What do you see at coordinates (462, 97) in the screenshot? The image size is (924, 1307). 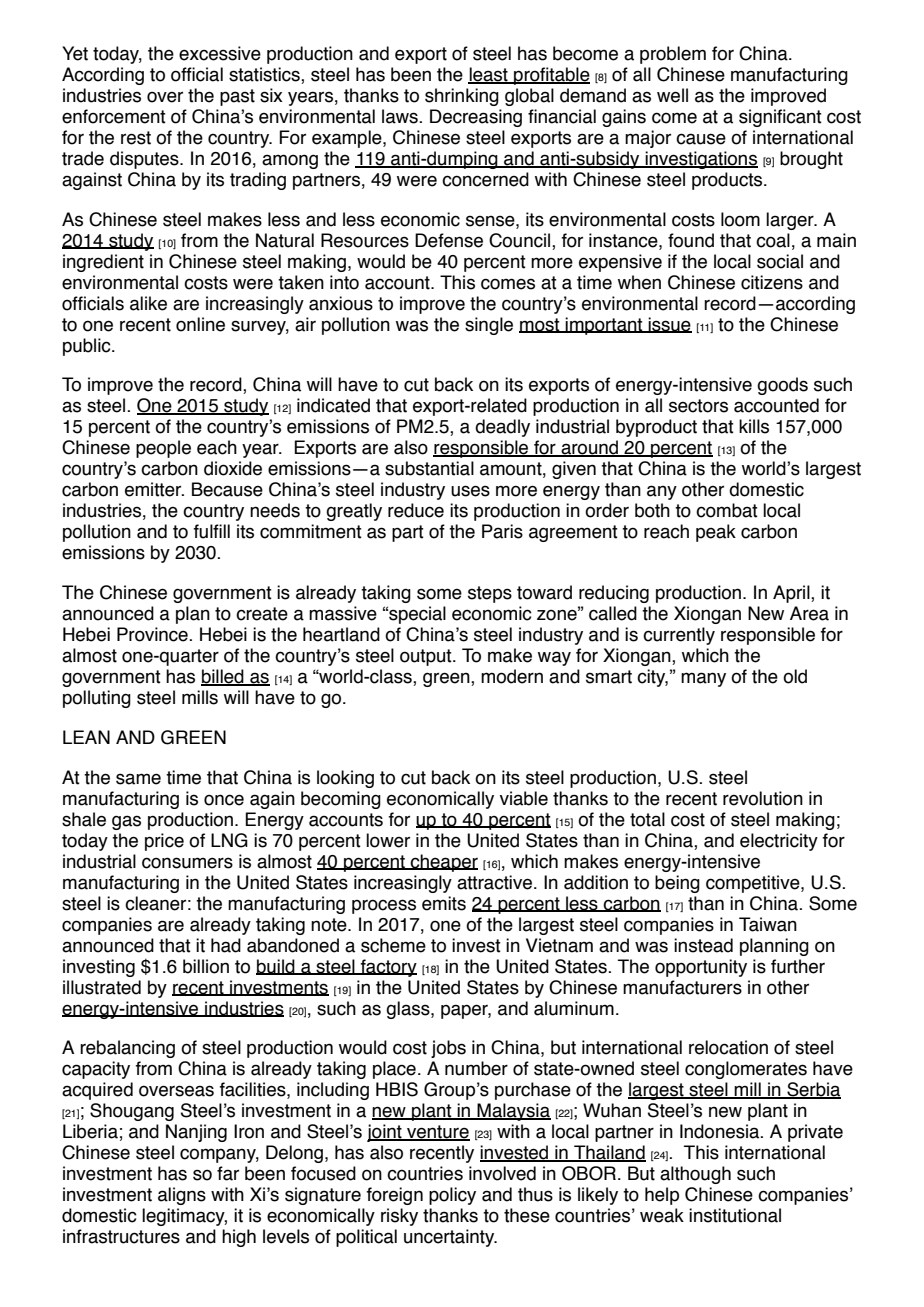 I see `shrinking` at bounding box center [462, 97].
